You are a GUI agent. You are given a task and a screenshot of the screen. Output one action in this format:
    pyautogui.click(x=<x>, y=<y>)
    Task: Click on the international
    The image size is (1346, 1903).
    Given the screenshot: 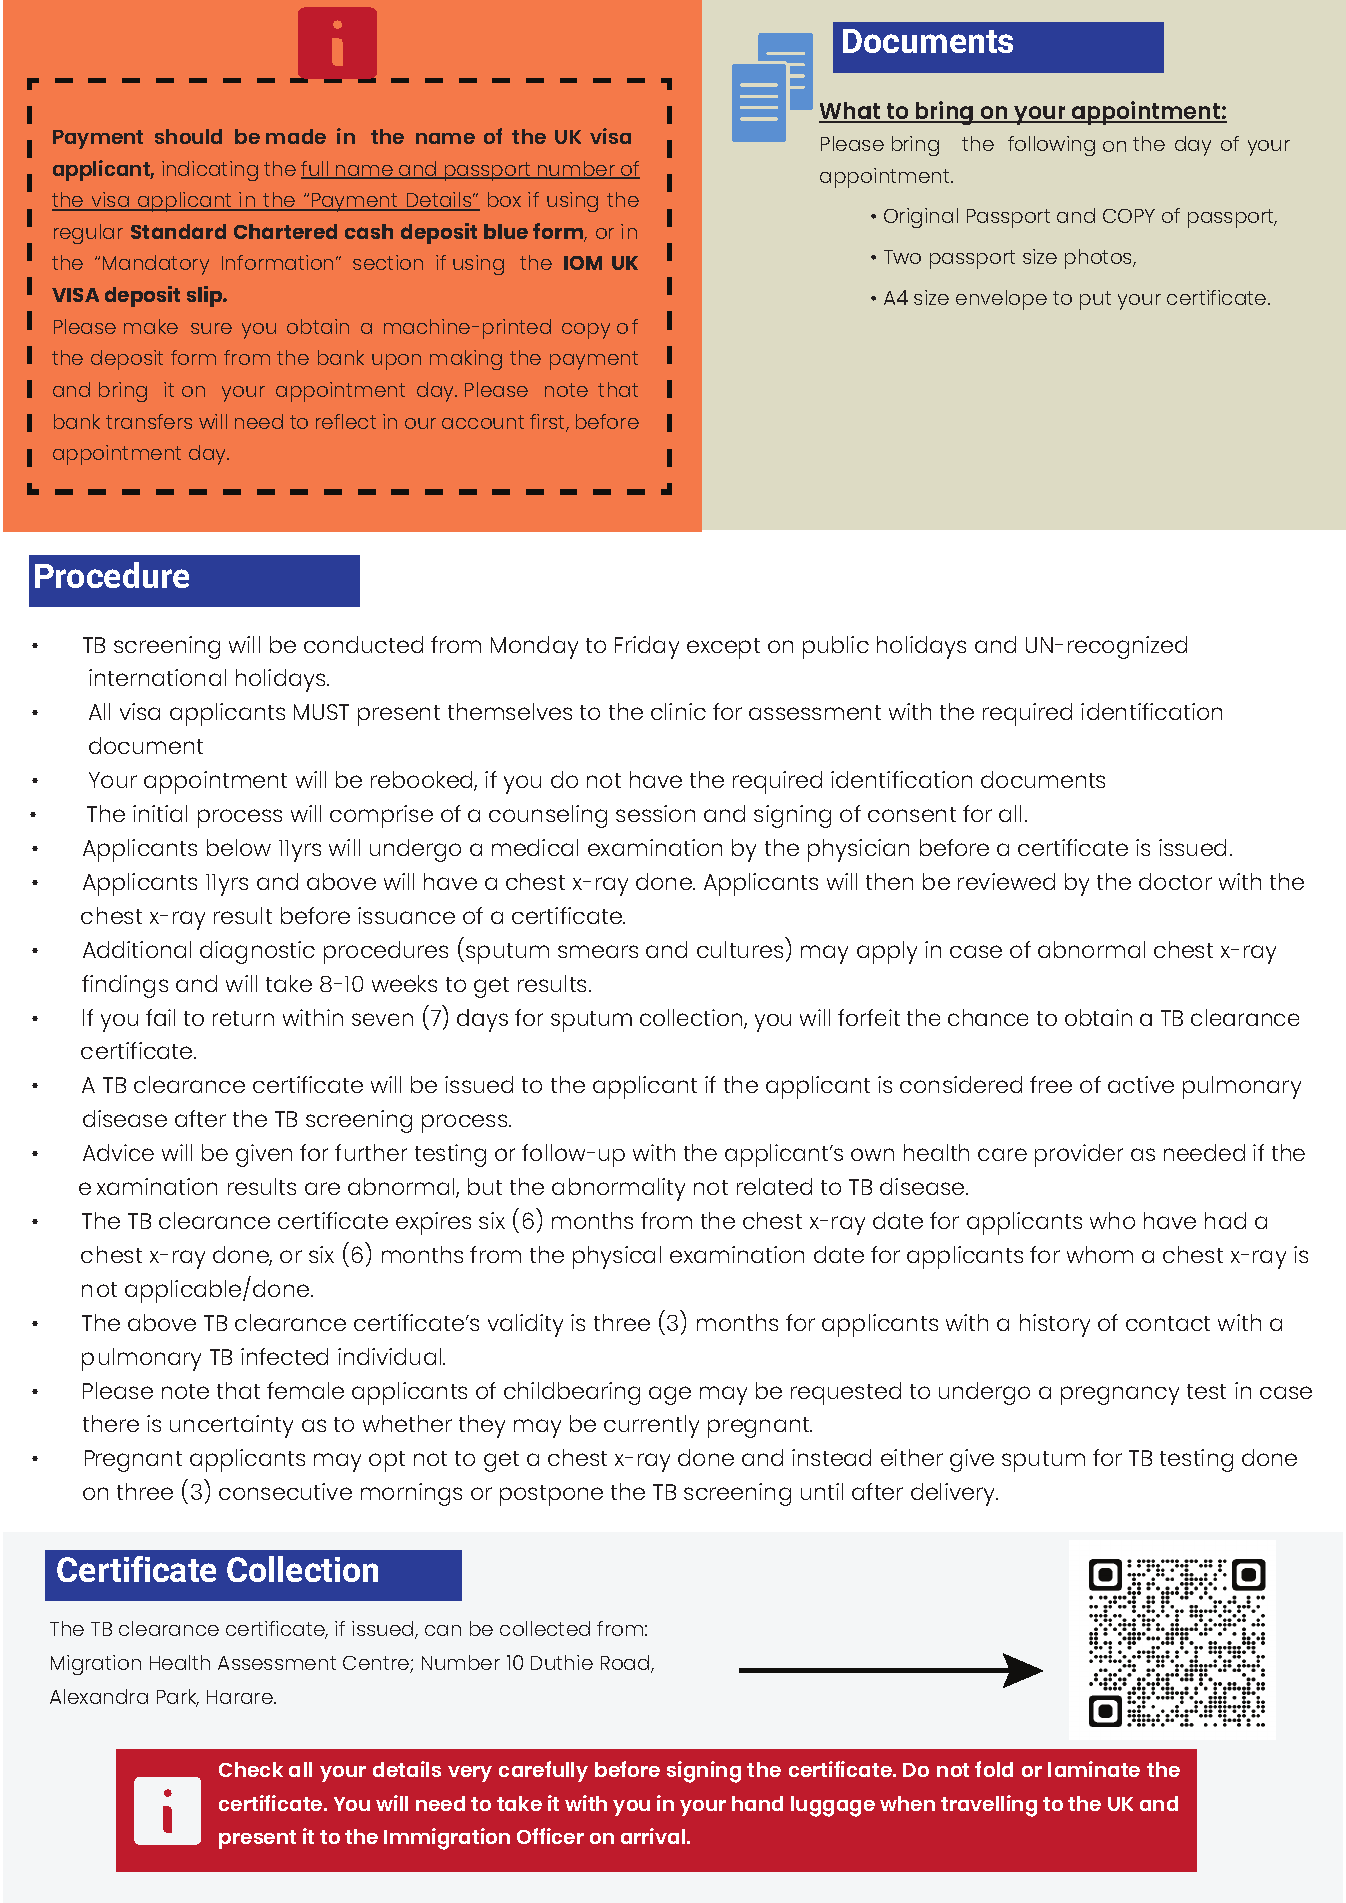 What is the action you would take?
    pyautogui.click(x=157, y=677)
